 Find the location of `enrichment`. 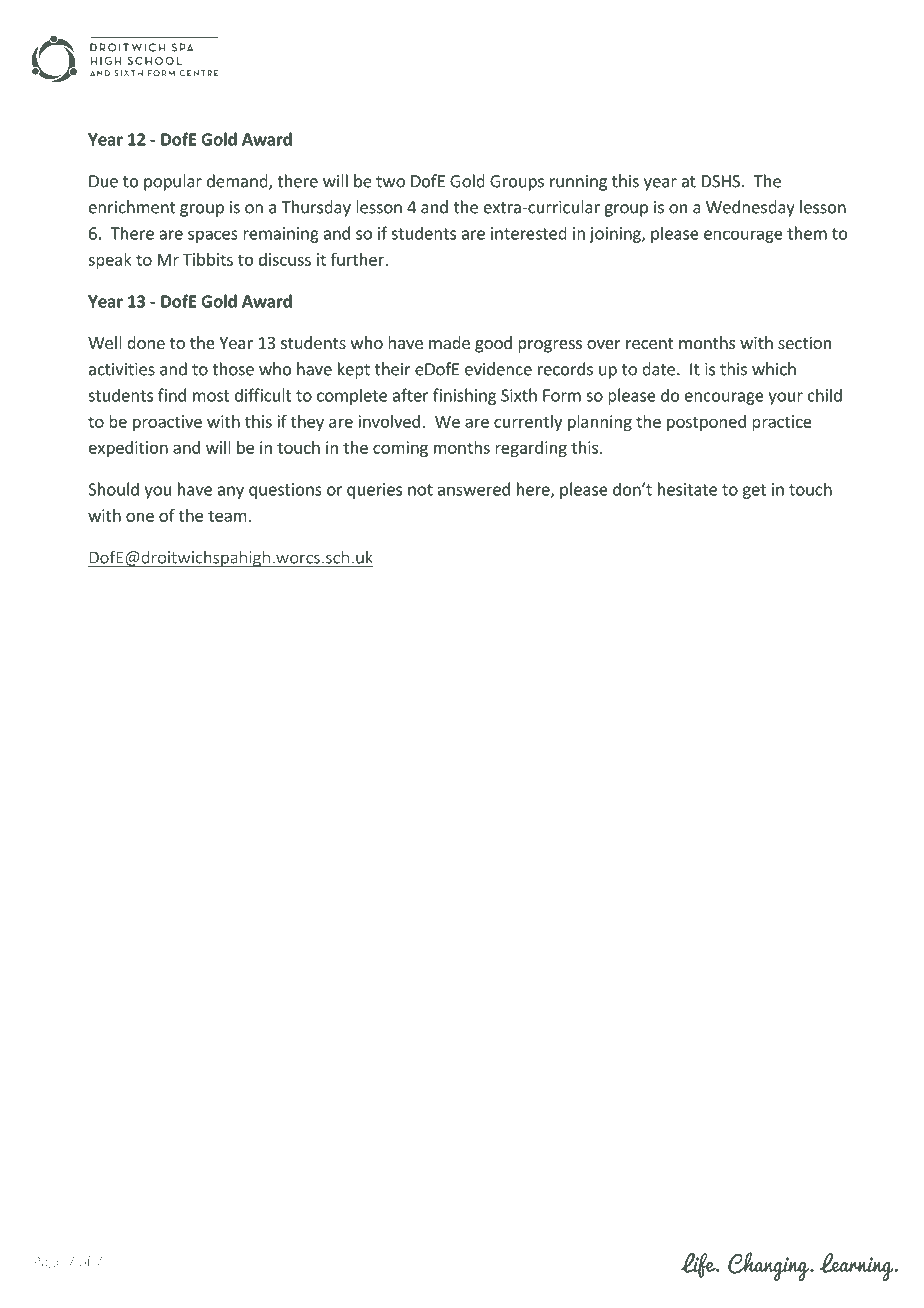

enrichment is located at coordinates (132, 207).
